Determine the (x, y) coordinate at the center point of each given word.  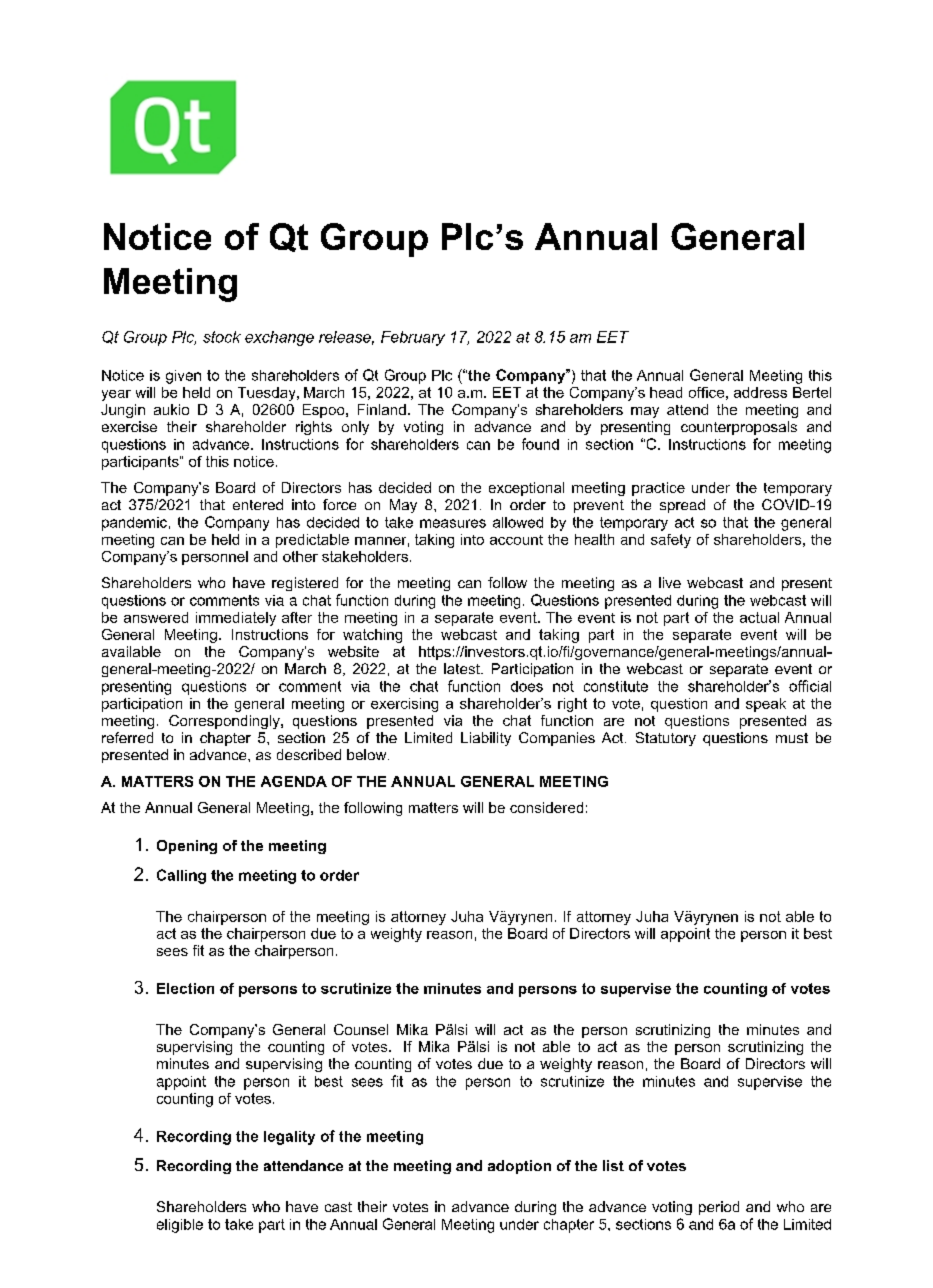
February (413, 338)
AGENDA (294, 781)
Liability (486, 739)
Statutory (666, 739)
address (760, 392)
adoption (519, 1167)
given (183, 377)
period (719, 1208)
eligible (180, 1226)
